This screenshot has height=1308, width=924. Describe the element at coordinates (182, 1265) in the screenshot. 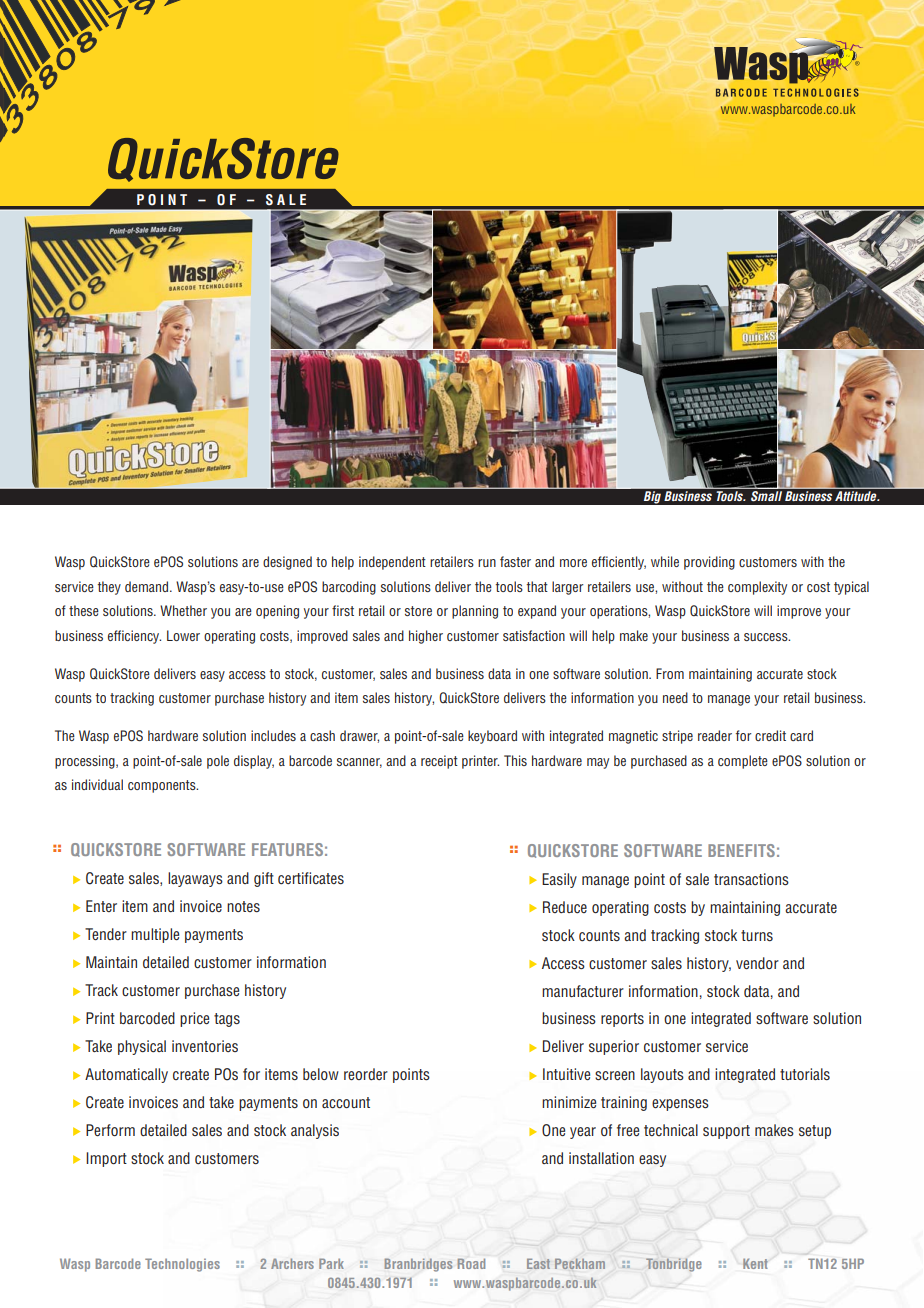

I see `Technologies` at that location.
